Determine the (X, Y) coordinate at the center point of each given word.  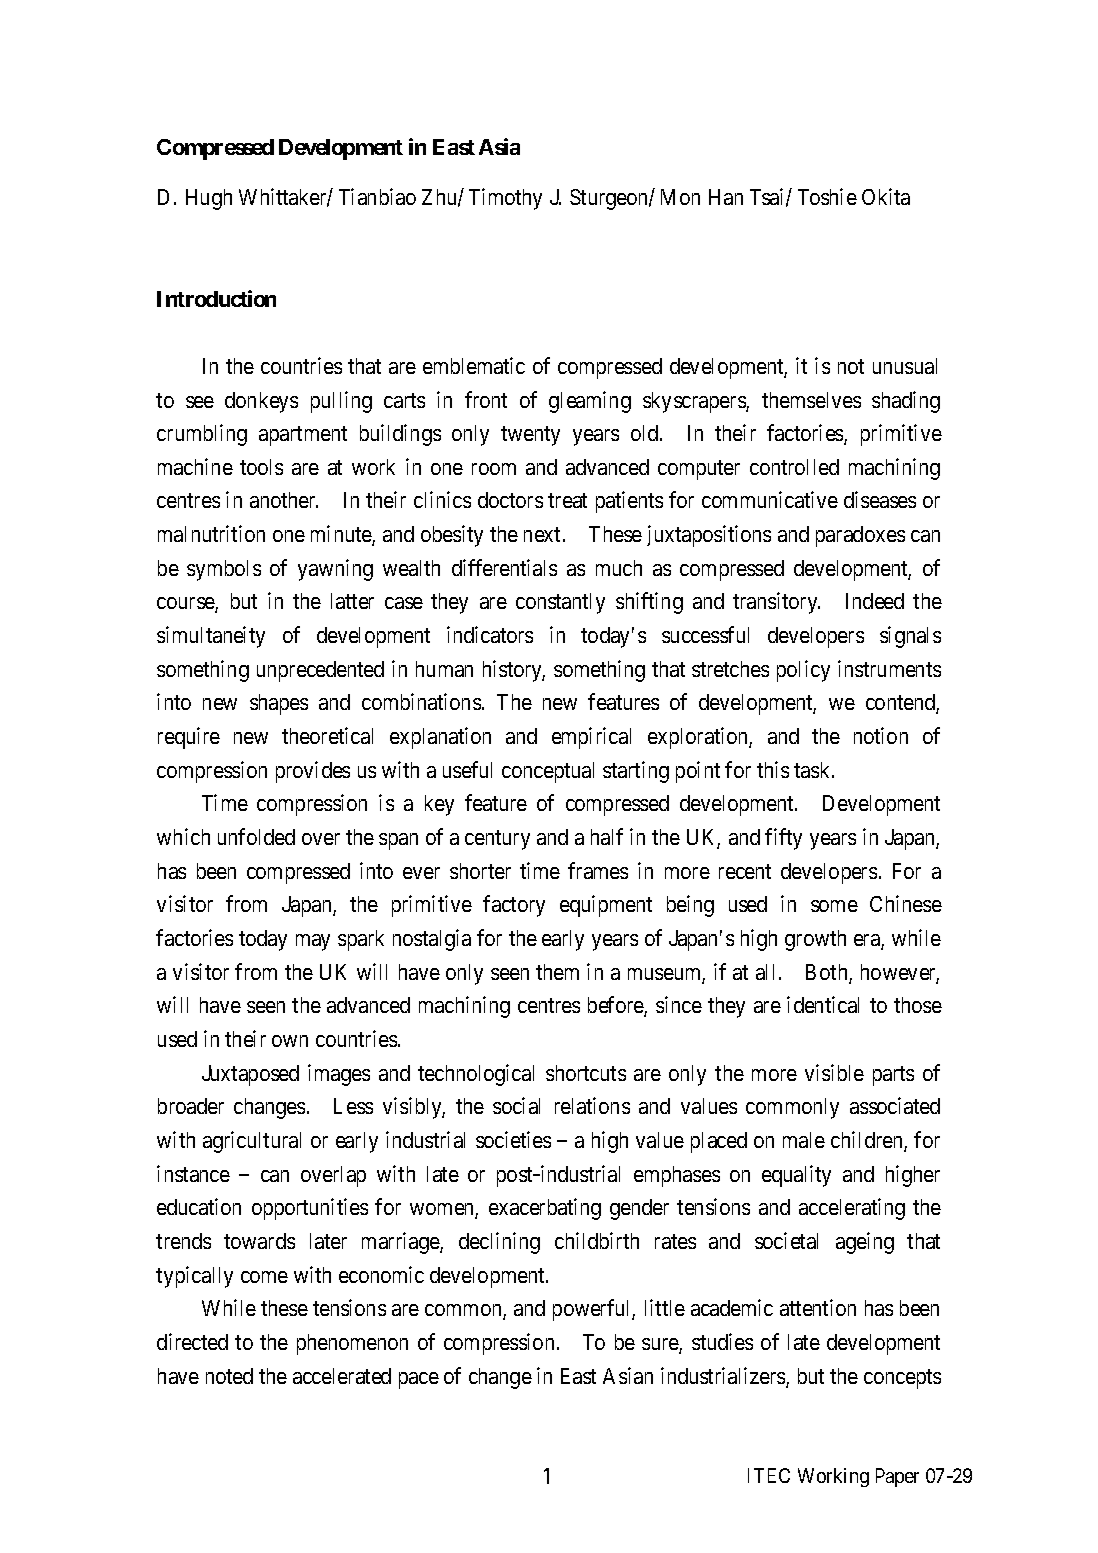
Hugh (209, 199)
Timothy (505, 199)
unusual (905, 366)
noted (229, 1376)
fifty (783, 839)
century (497, 840)
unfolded (256, 836)
